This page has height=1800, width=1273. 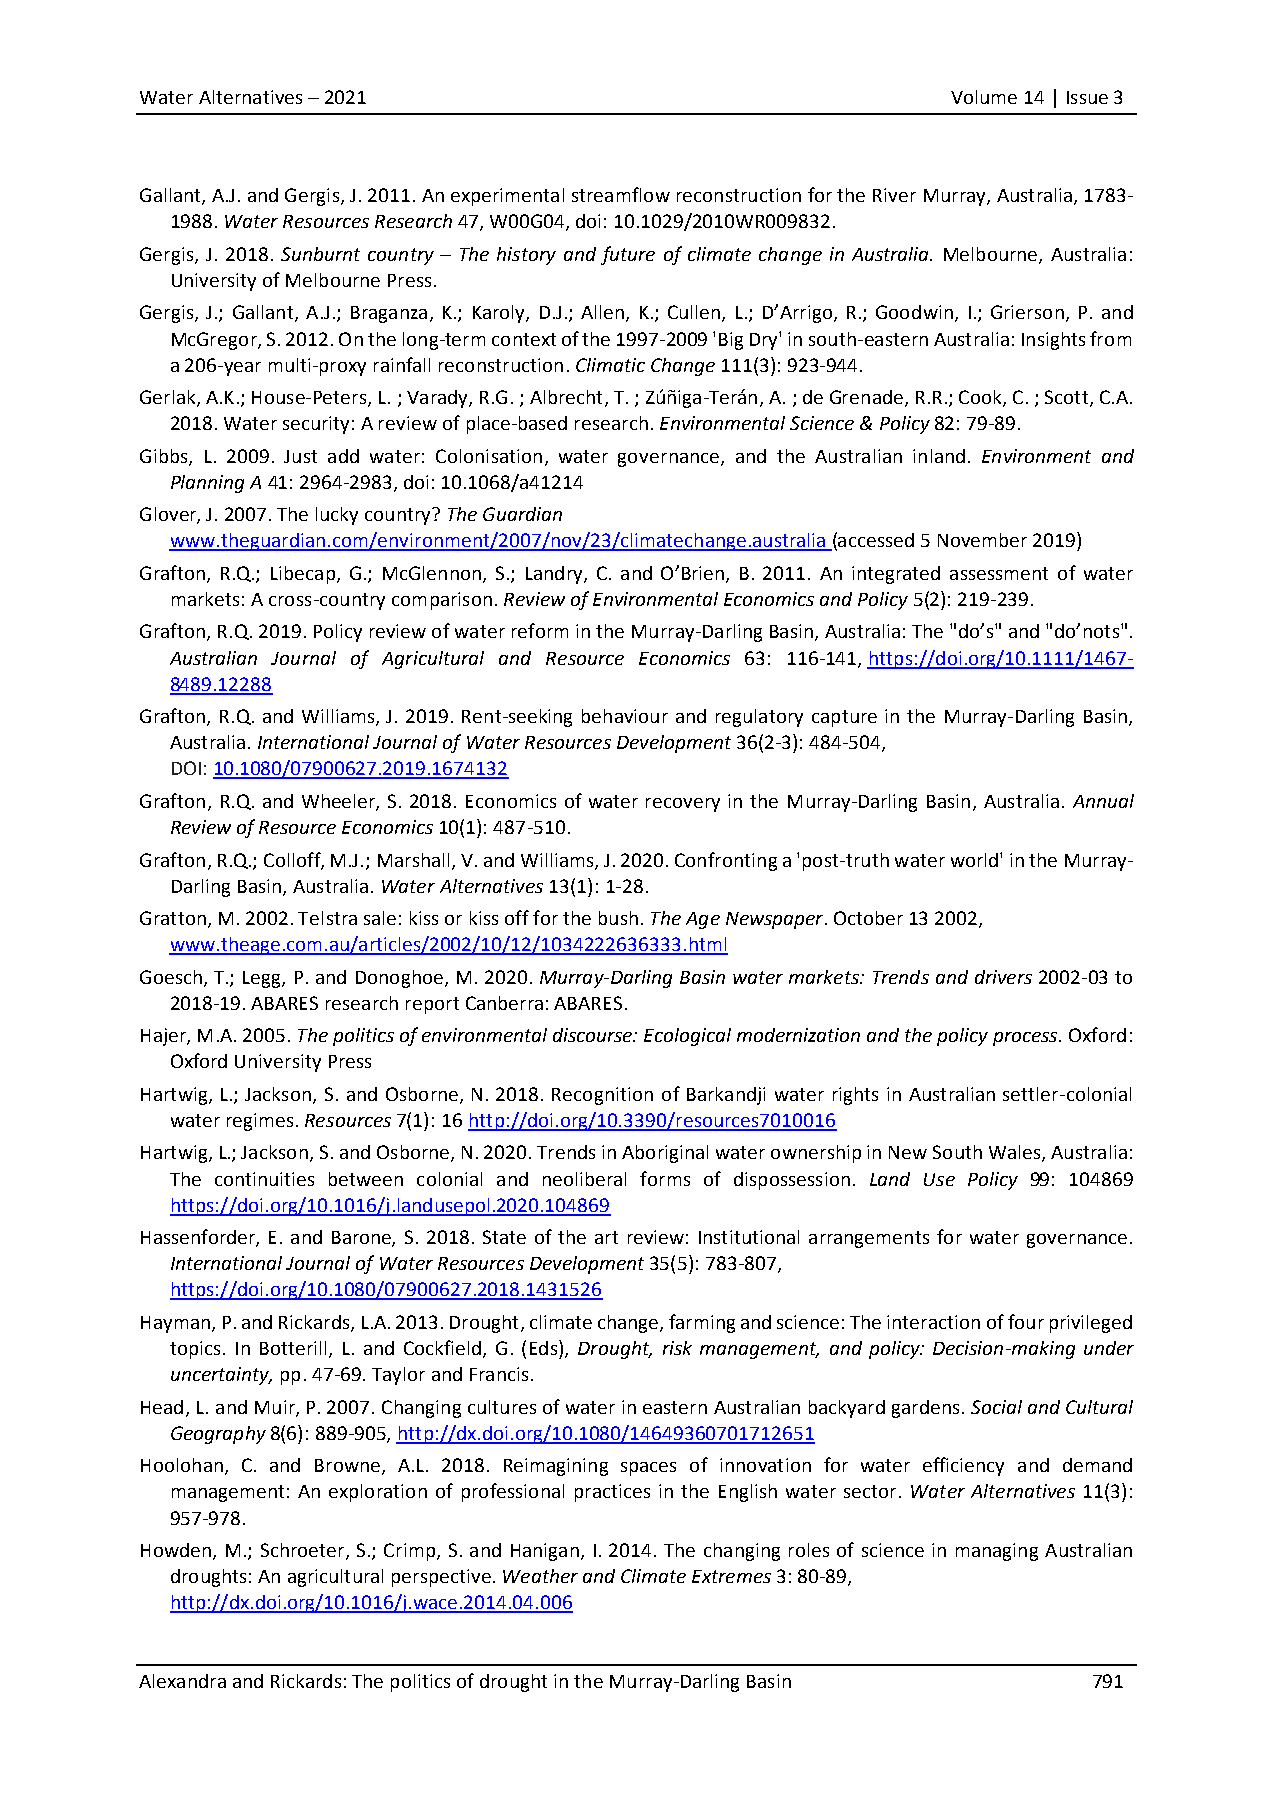 What do you see at coordinates (320, 254) in the page?
I see `Sunburnt` at bounding box center [320, 254].
